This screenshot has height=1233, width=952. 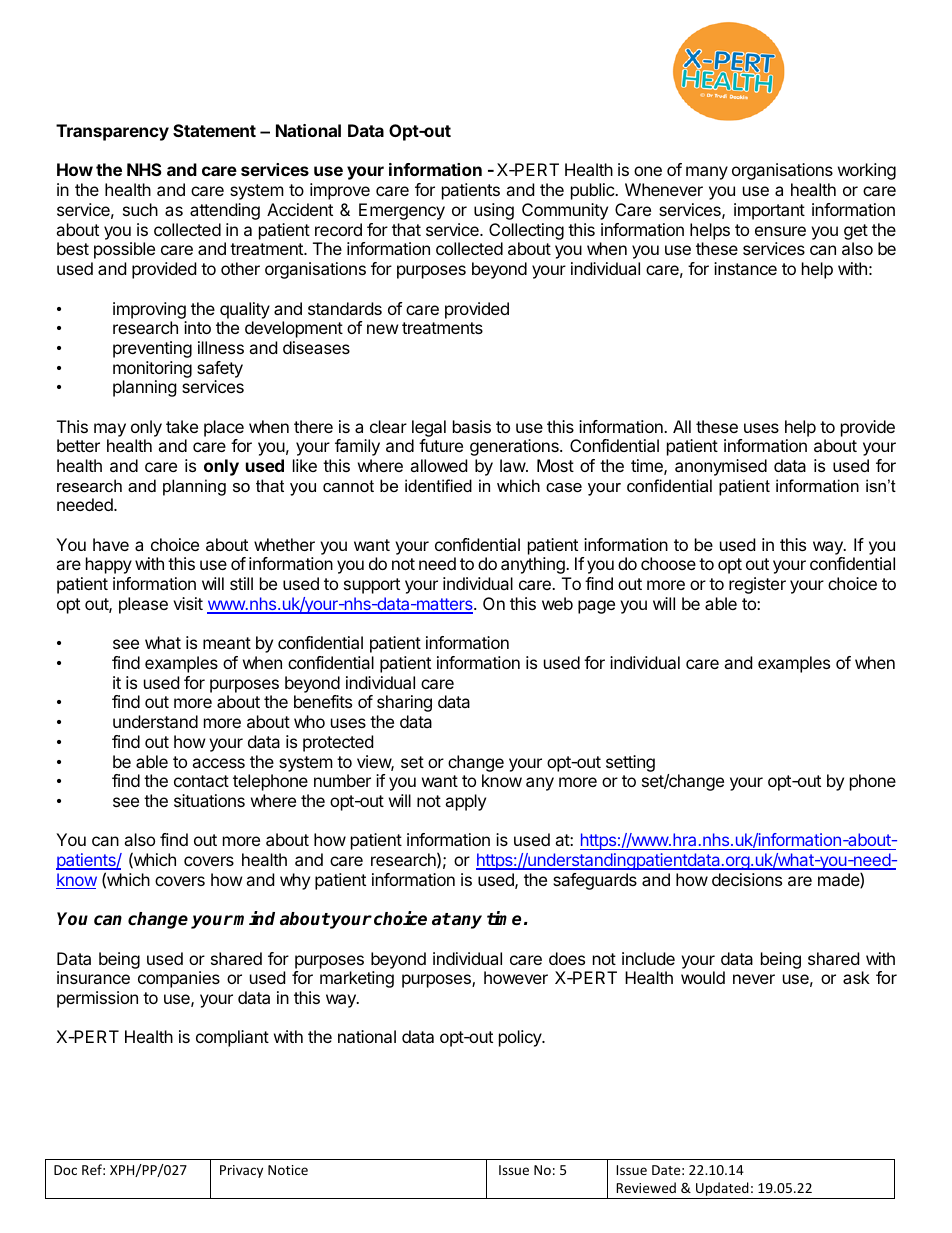 What do you see at coordinates (747, 879) in the screenshot?
I see `decisions` at bounding box center [747, 879].
